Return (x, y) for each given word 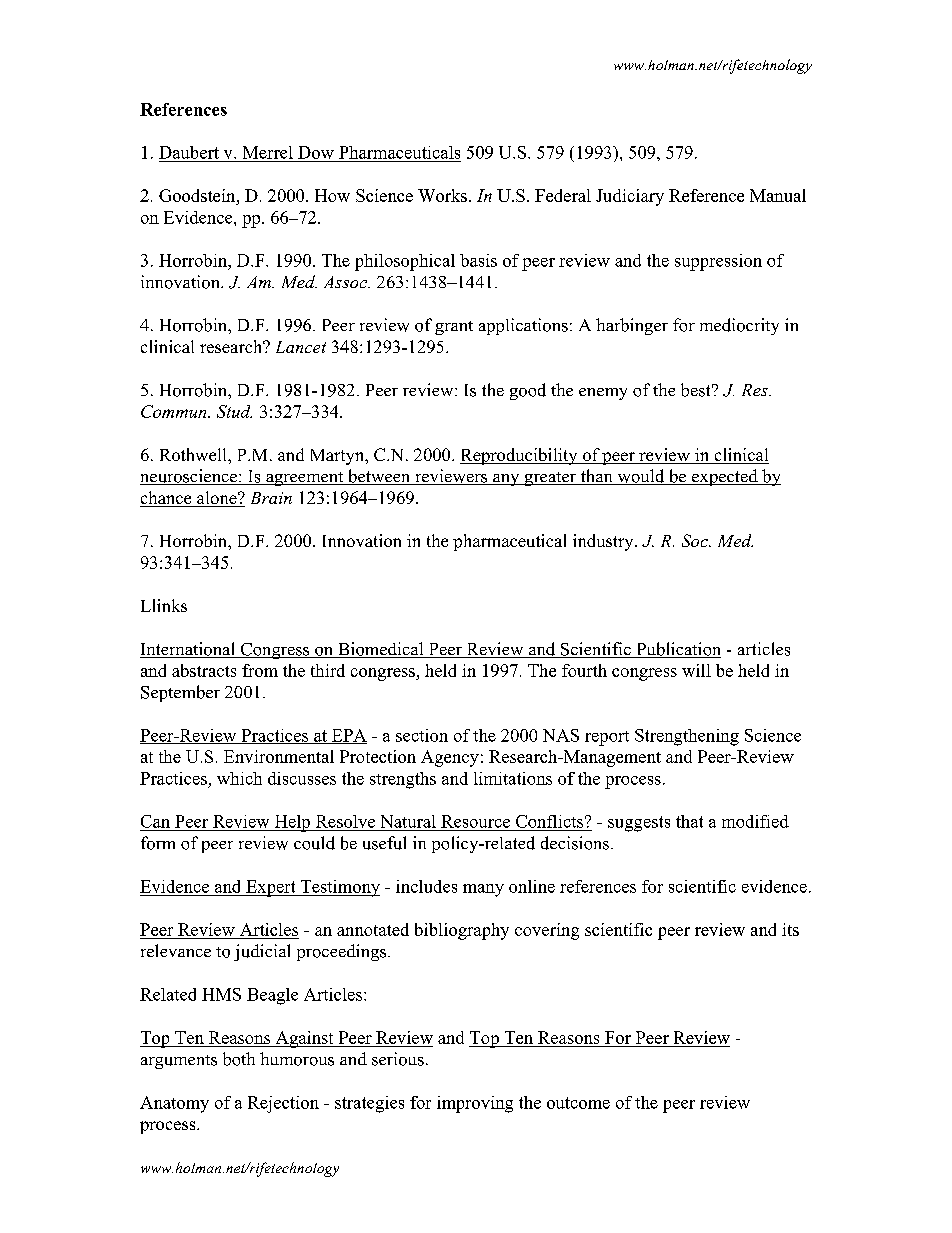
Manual (778, 195)
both (239, 1059)
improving (475, 1104)
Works (442, 195)
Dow (316, 152)
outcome (578, 1103)
